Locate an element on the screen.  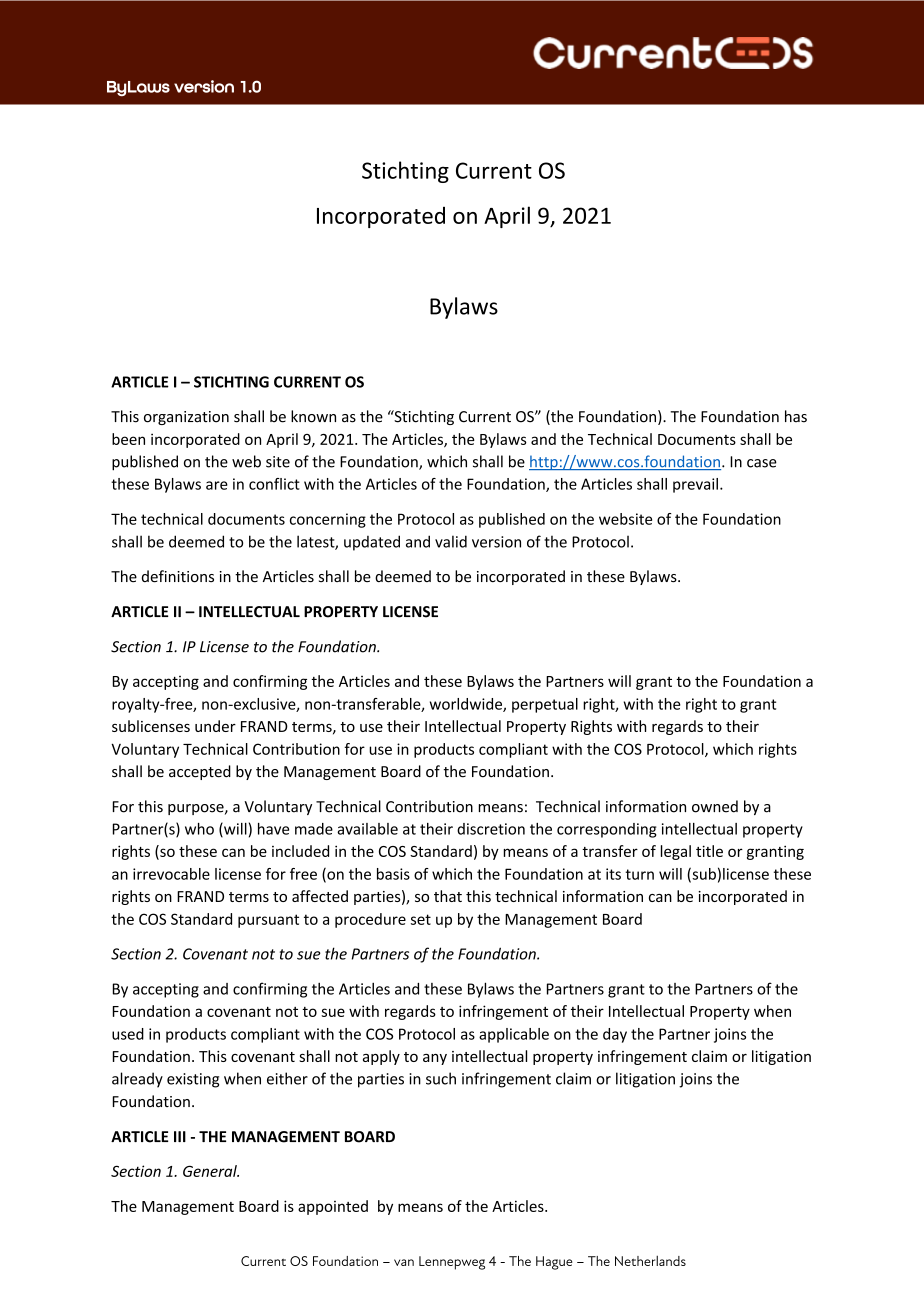
known is located at coordinates (313, 416).
